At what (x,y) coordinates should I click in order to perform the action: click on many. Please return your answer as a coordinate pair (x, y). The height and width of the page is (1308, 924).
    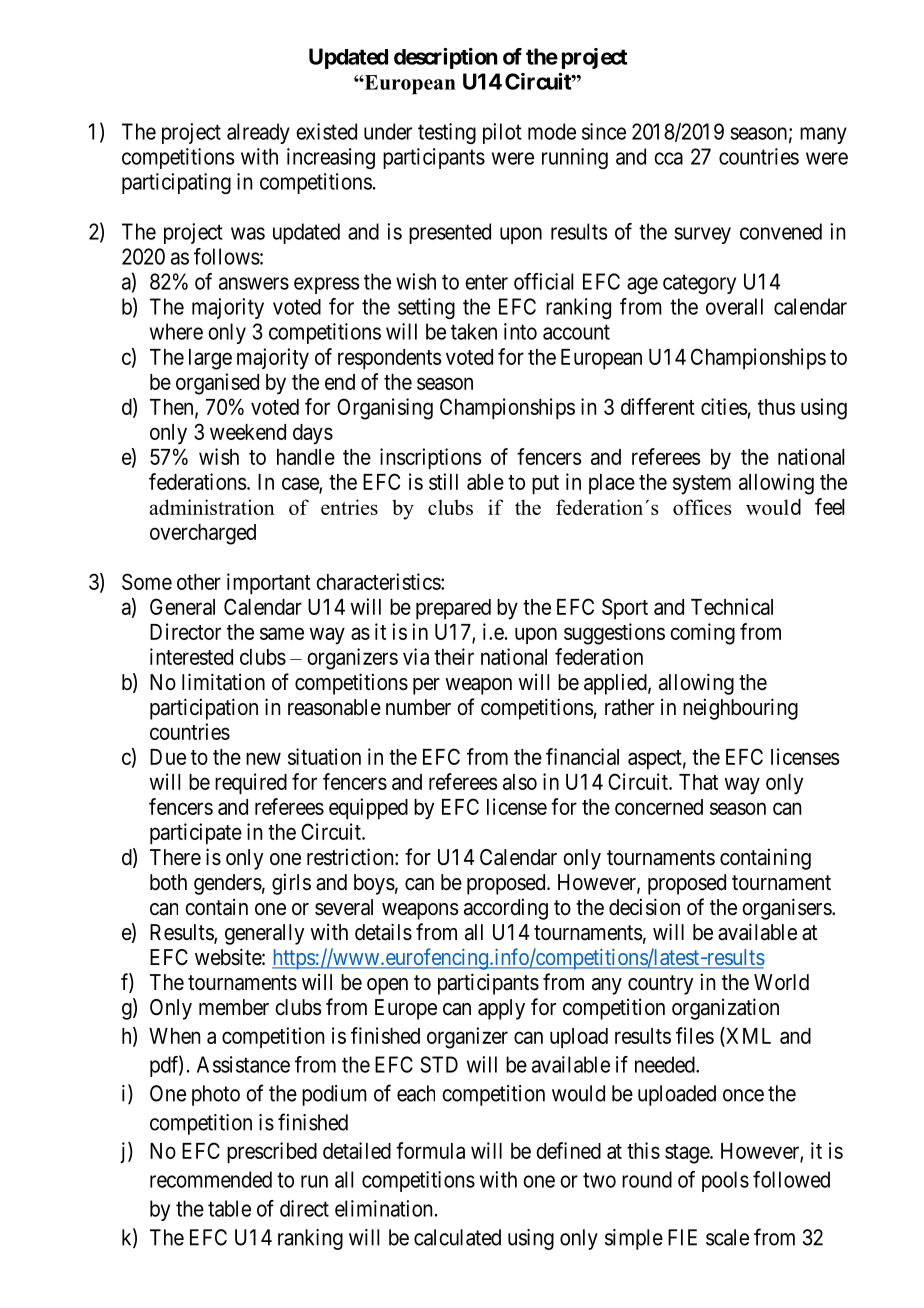
    Looking at the image, I should click on (823, 135).
